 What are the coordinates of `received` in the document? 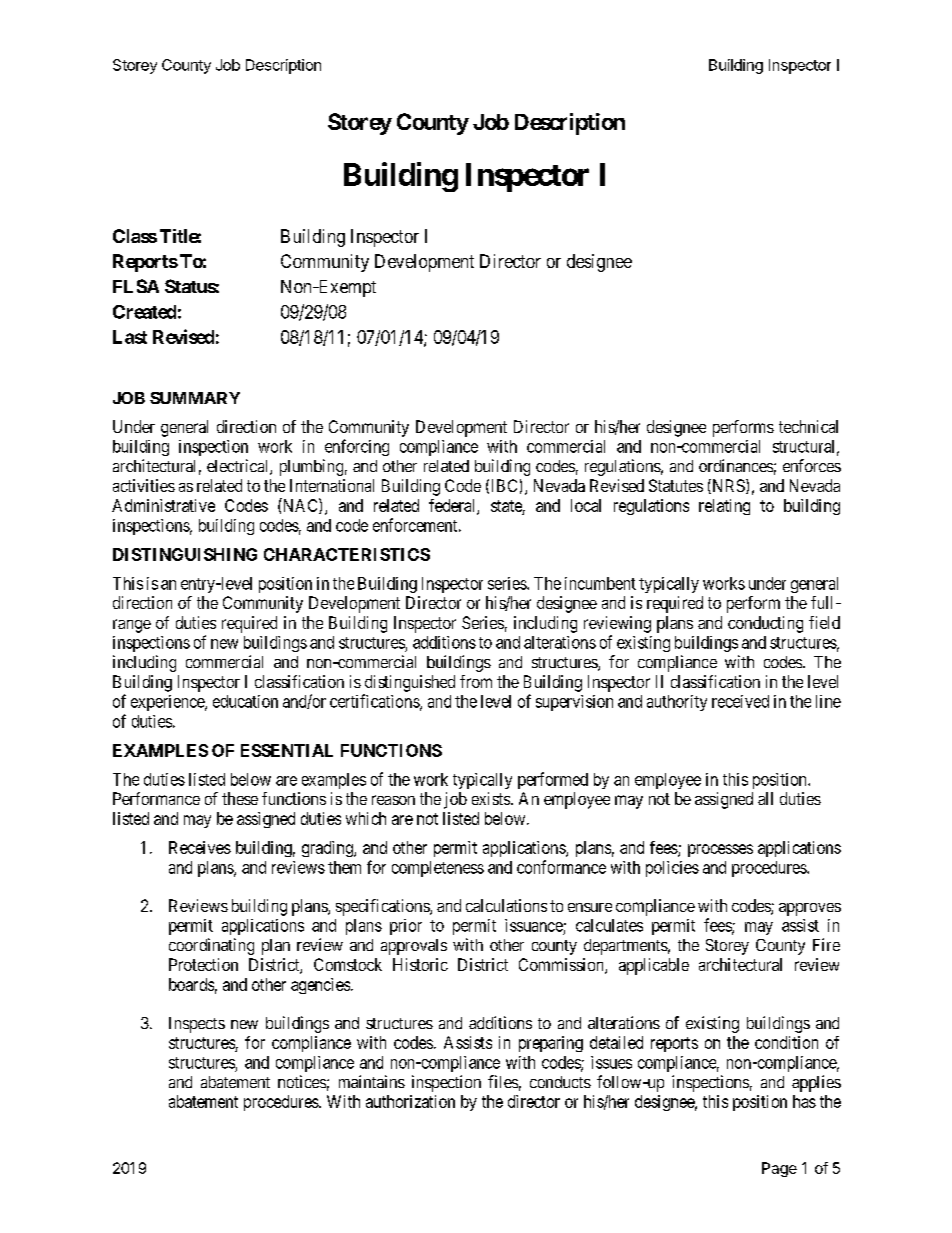 It's located at (740, 701).
